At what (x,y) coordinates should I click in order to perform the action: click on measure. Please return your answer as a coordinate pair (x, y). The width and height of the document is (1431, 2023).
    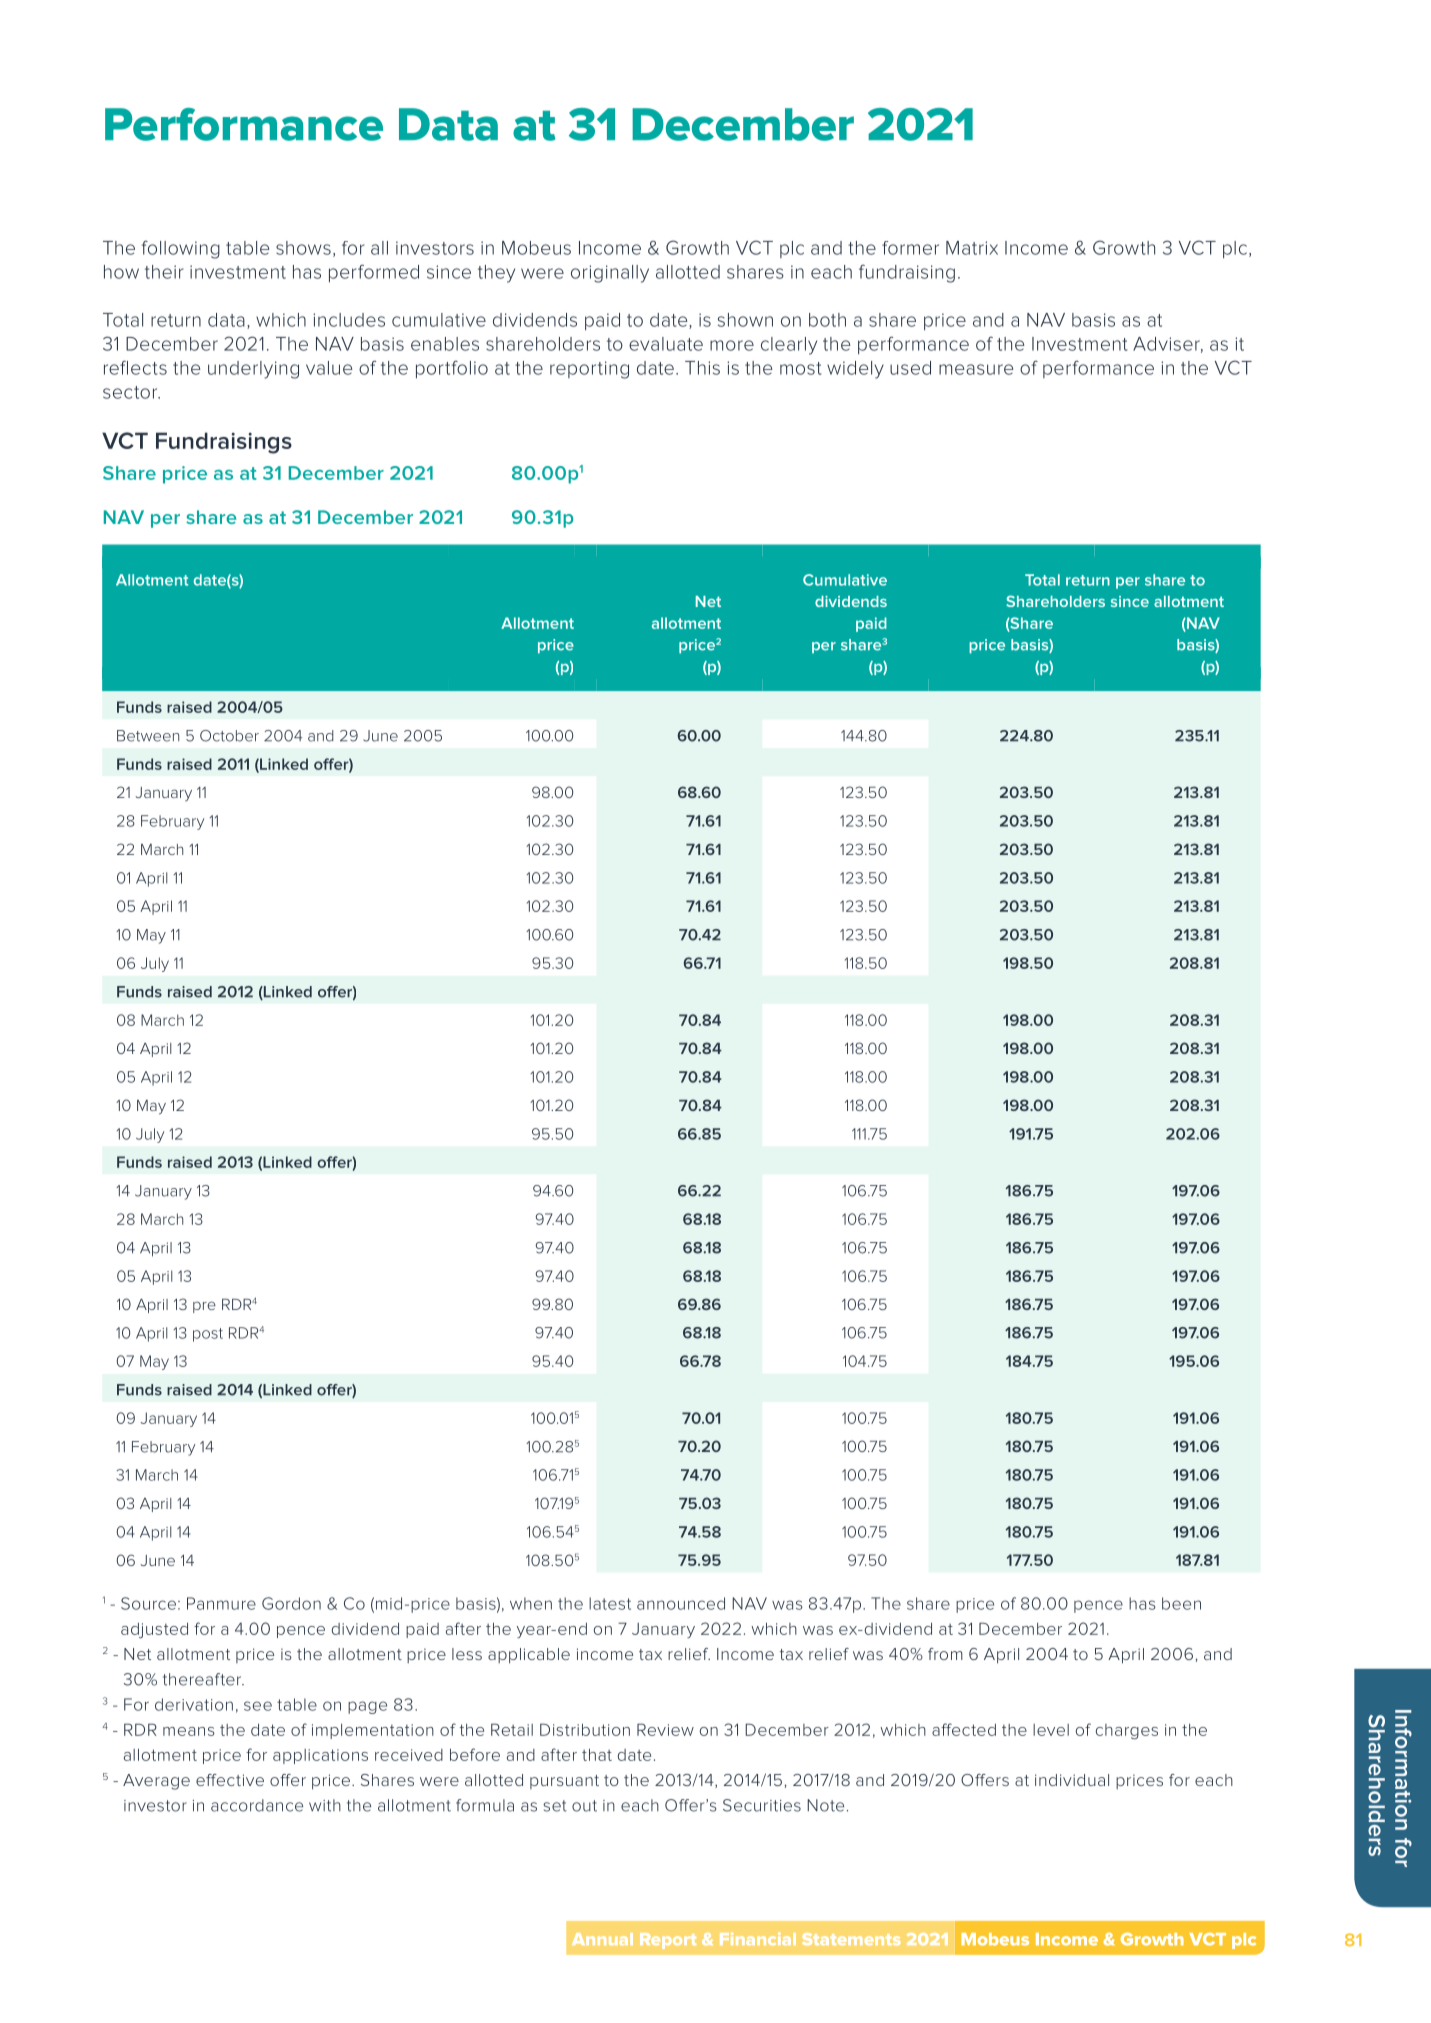
    Looking at the image, I should click on (976, 369).
